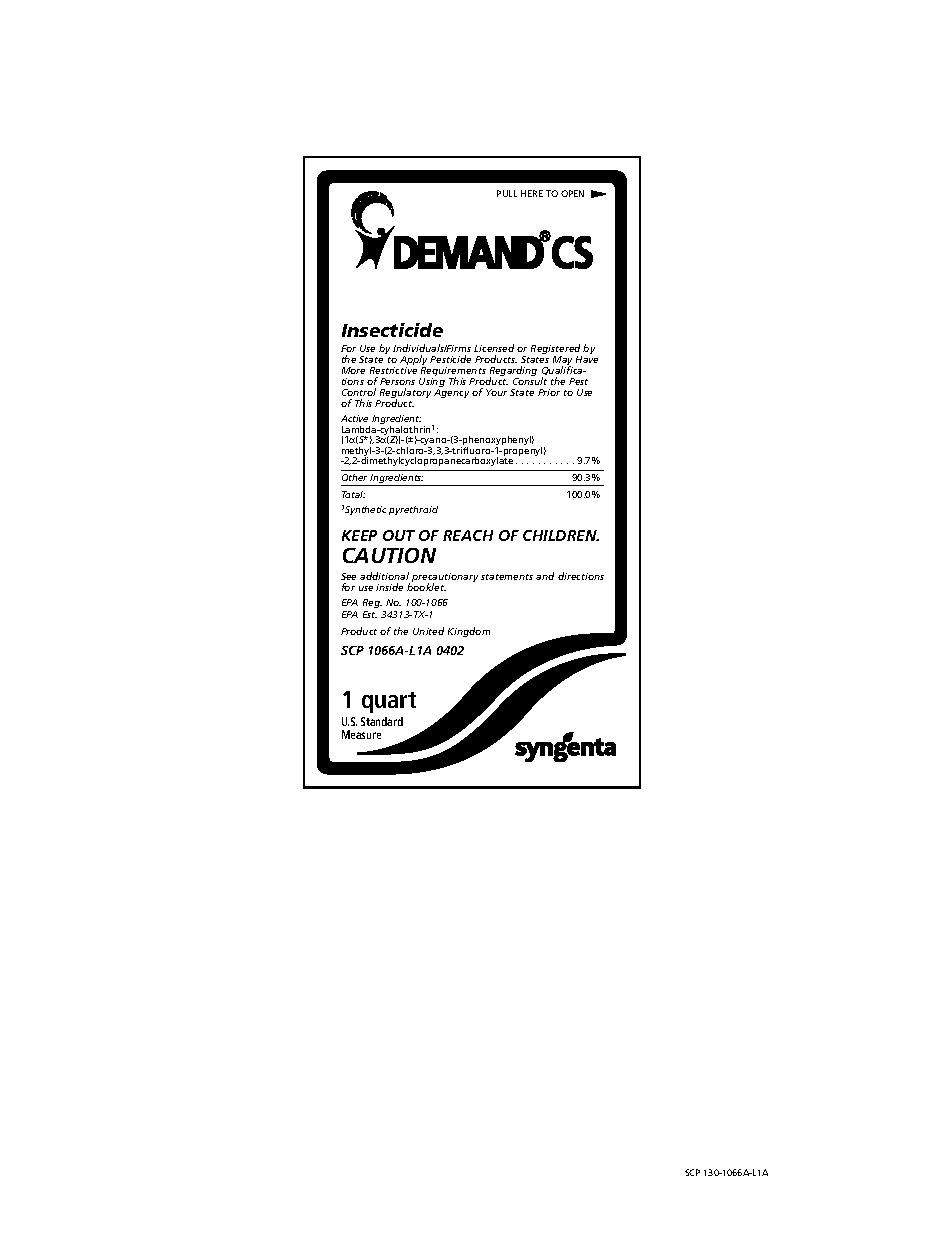 Image resolution: width=952 pixels, height=1233 pixels. I want to click on PULL, so click(507, 193).
